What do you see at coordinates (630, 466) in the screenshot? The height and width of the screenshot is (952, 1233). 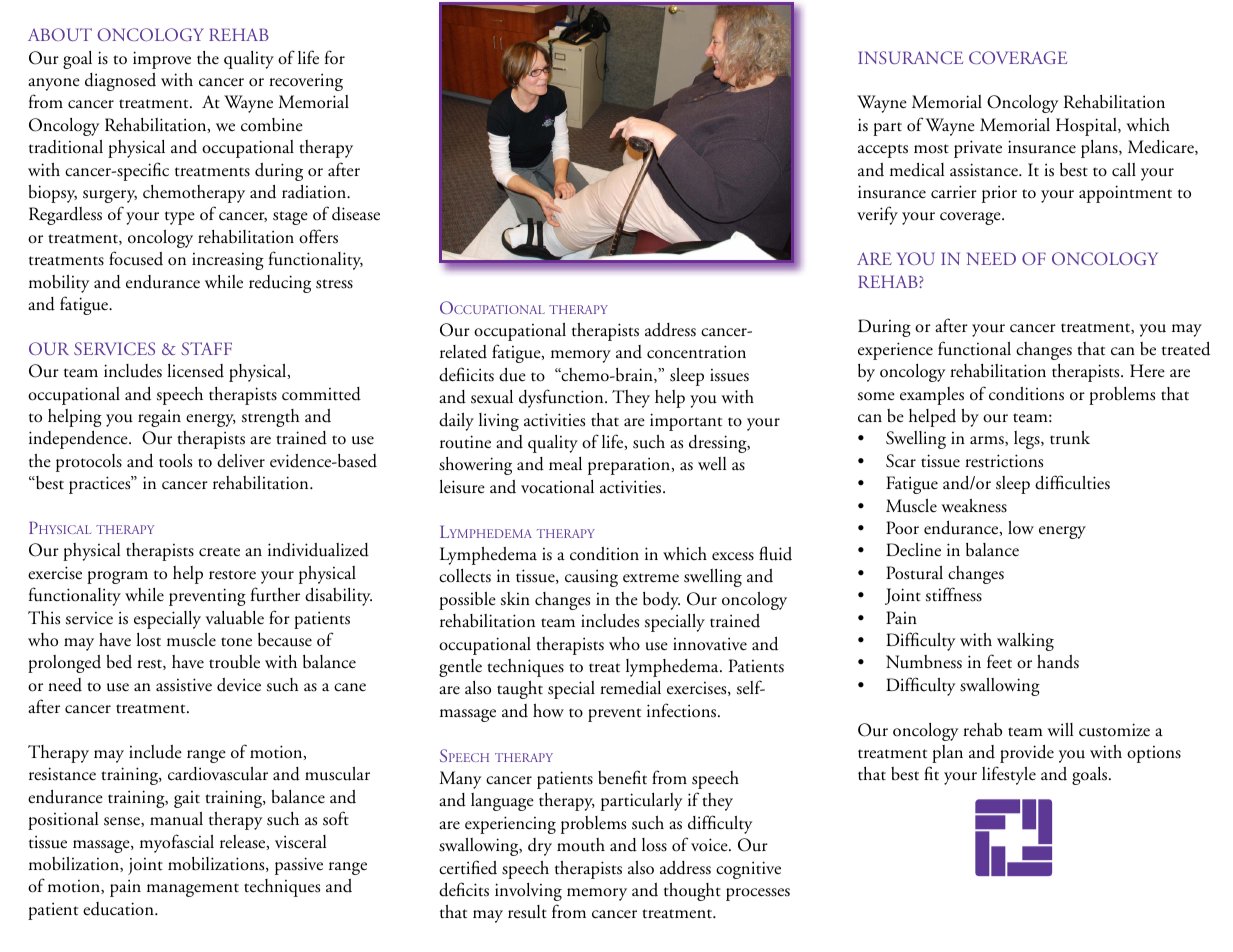 I see `preparation` at bounding box center [630, 466].
